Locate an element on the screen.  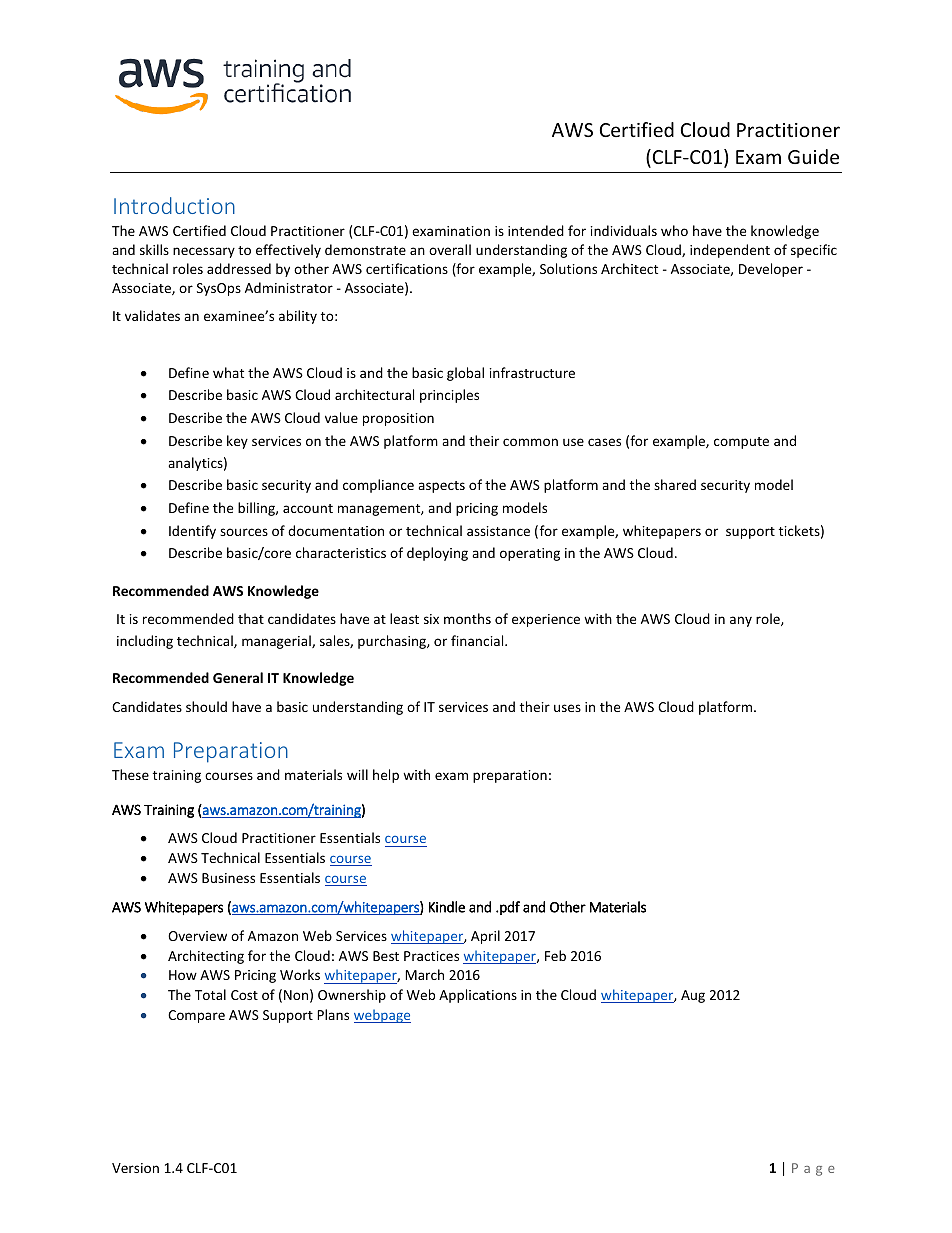
Version is located at coordinates (135, 1168).
